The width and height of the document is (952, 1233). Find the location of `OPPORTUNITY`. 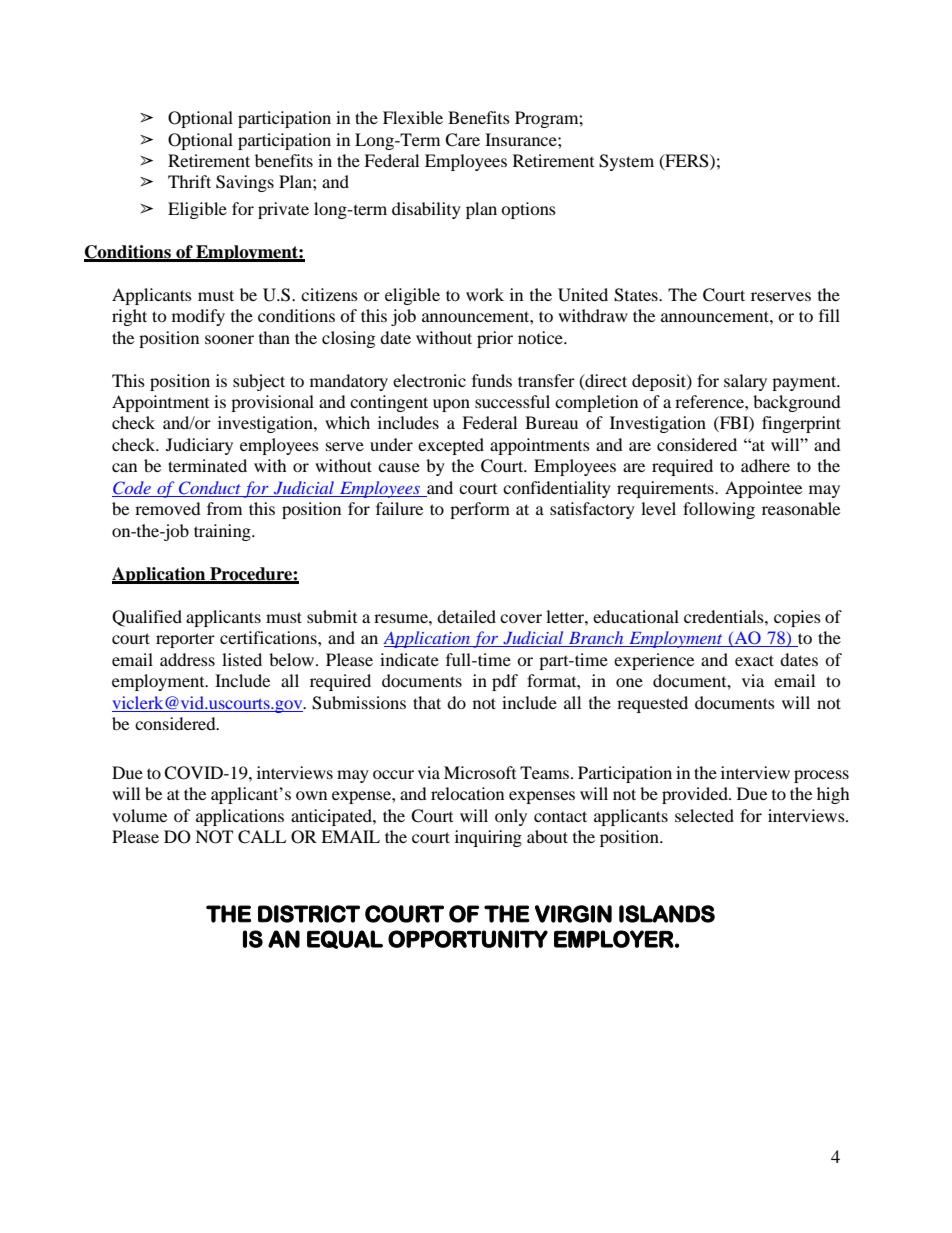

OPPORTUNITY is located at coordinates (468, 939).
